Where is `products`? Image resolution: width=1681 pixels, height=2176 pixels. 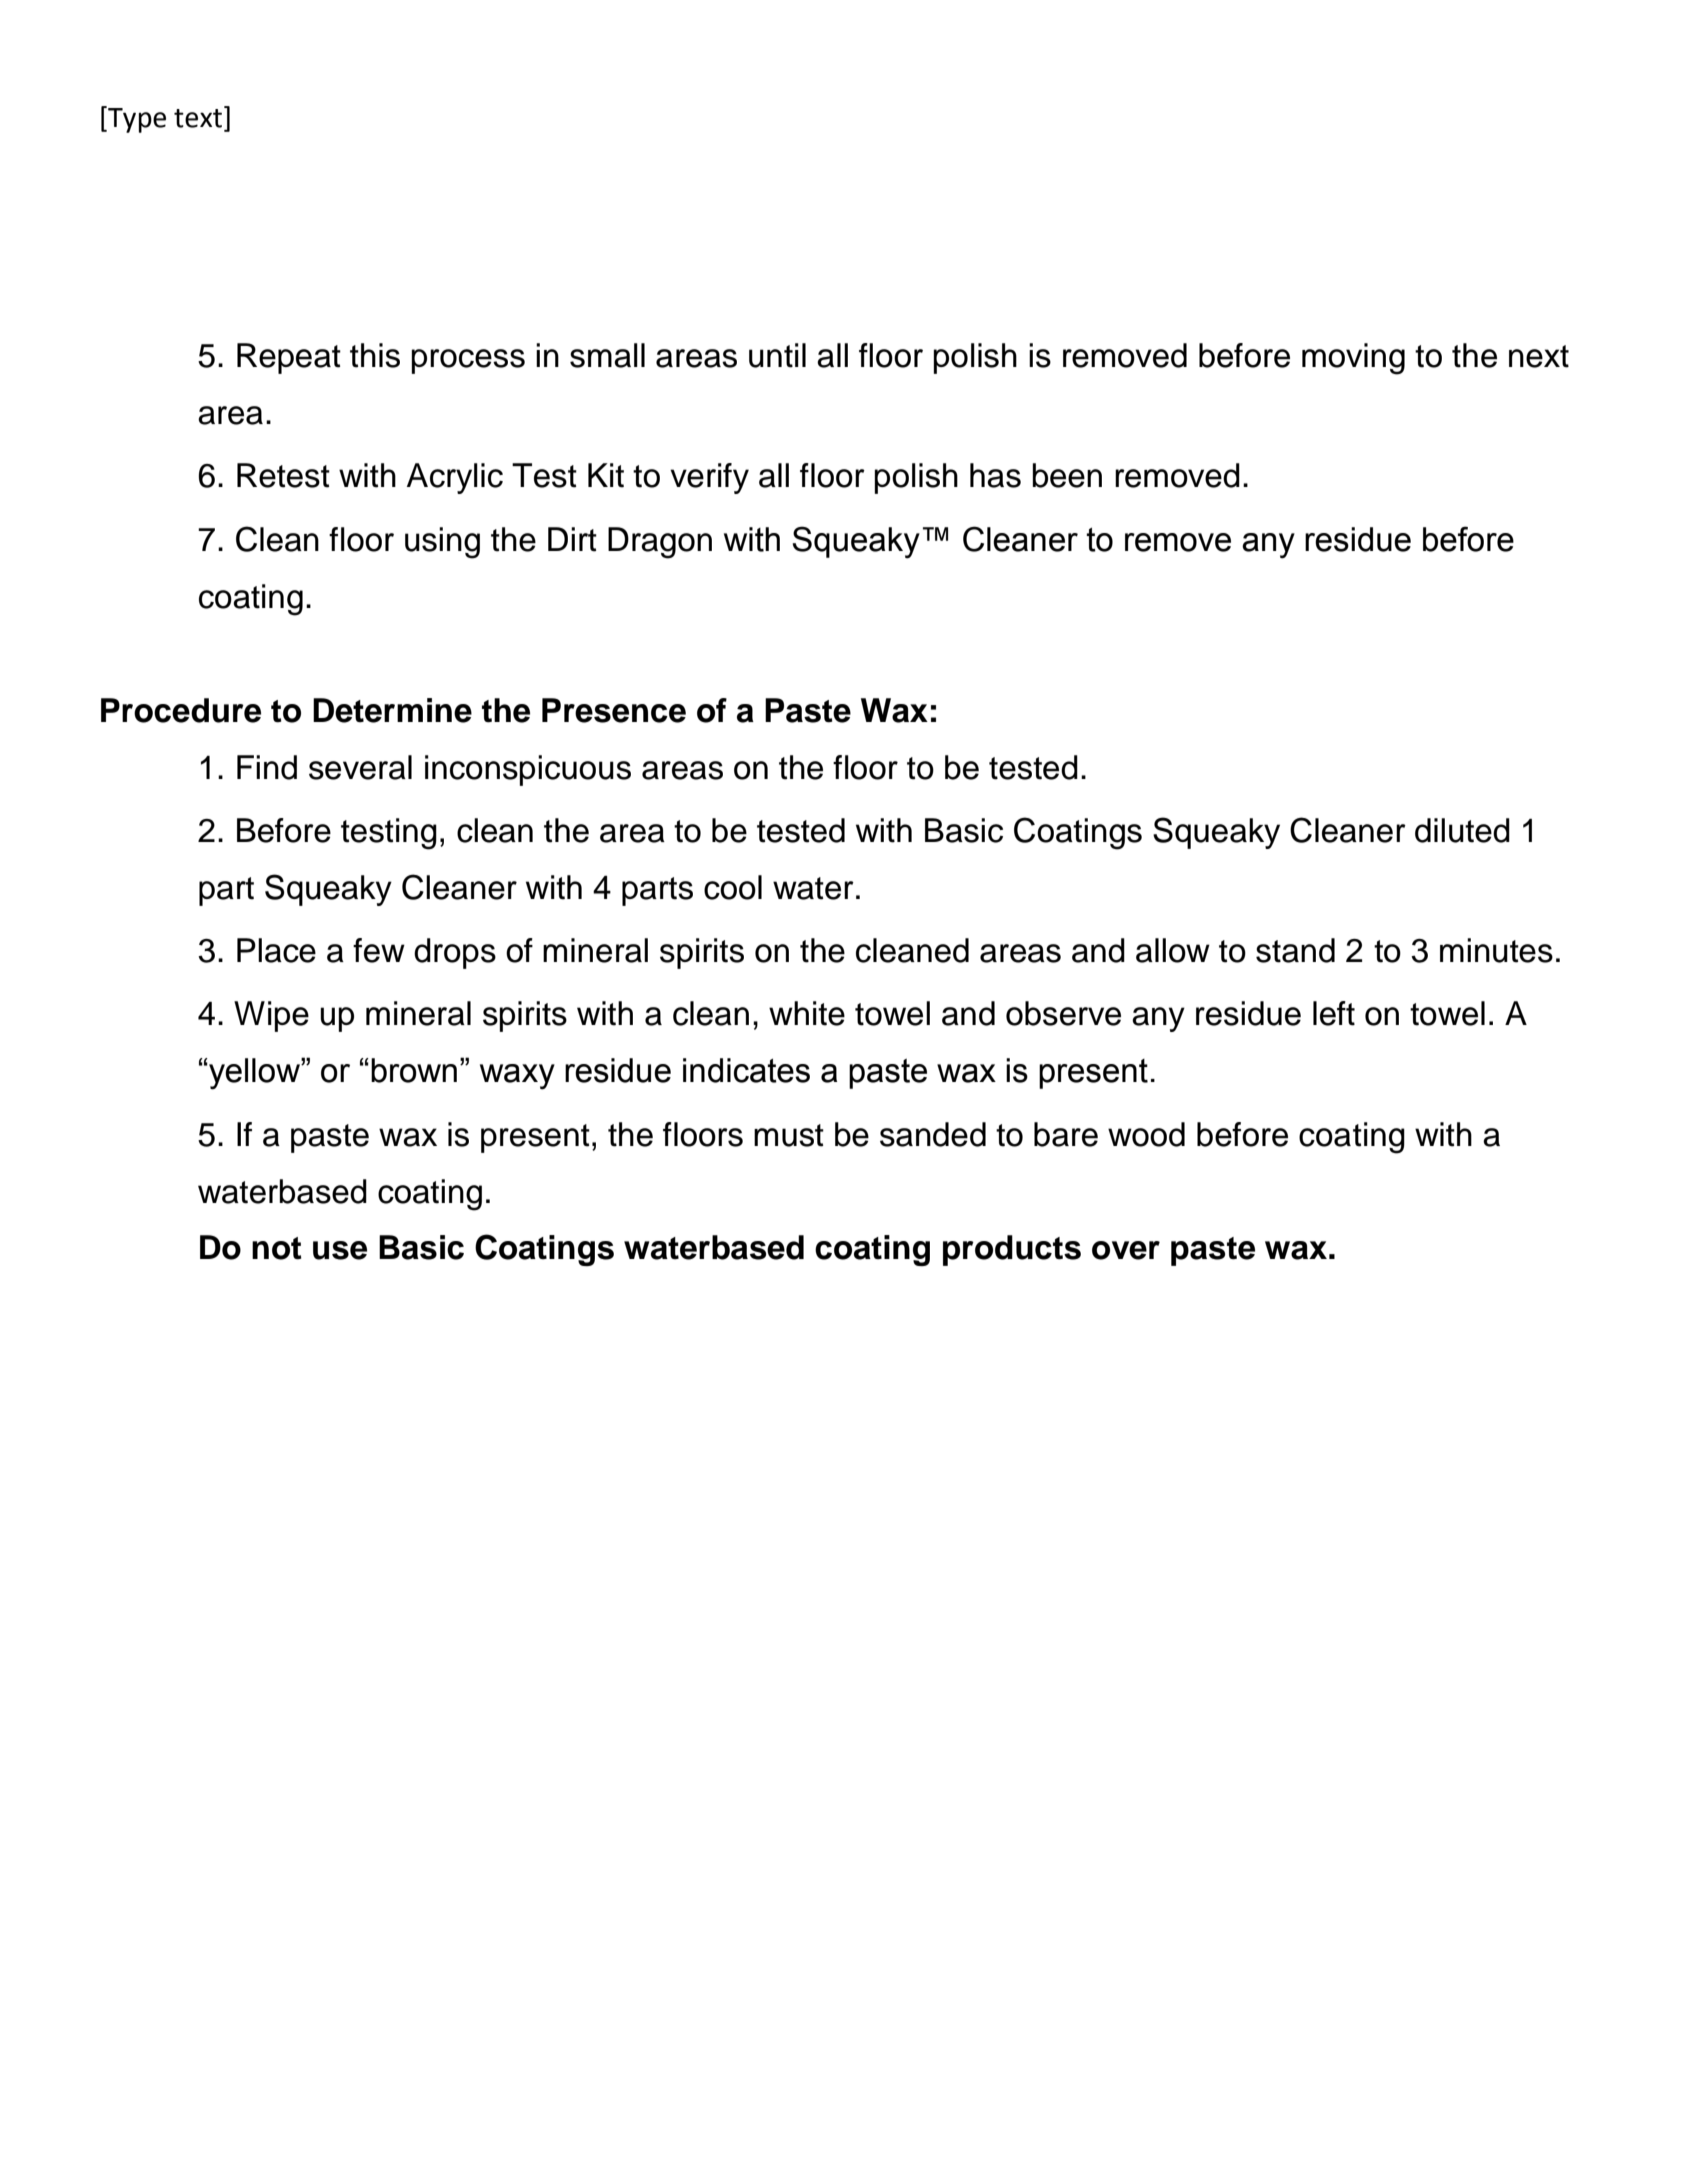
products is located at coordinates (1012, 1250).
